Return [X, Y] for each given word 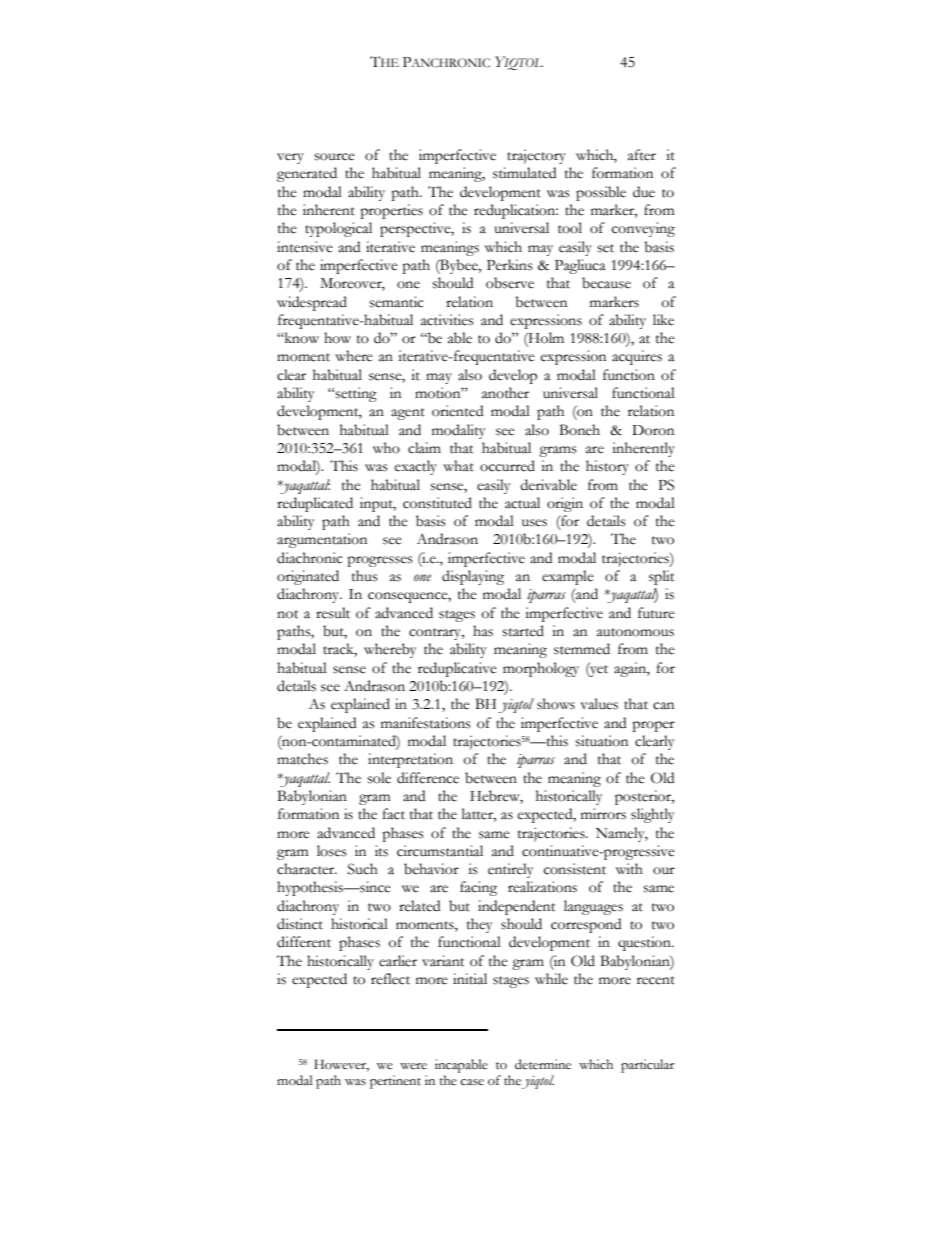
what [458, 466]
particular [648, 1066]
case [472, 1082]
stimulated [524, 173]
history [607, 467]
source [335, 157]
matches [302, 759]
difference [428, 778]
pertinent [395, 1082]
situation [602, 741]
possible [601, 193]
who [386, 448]
